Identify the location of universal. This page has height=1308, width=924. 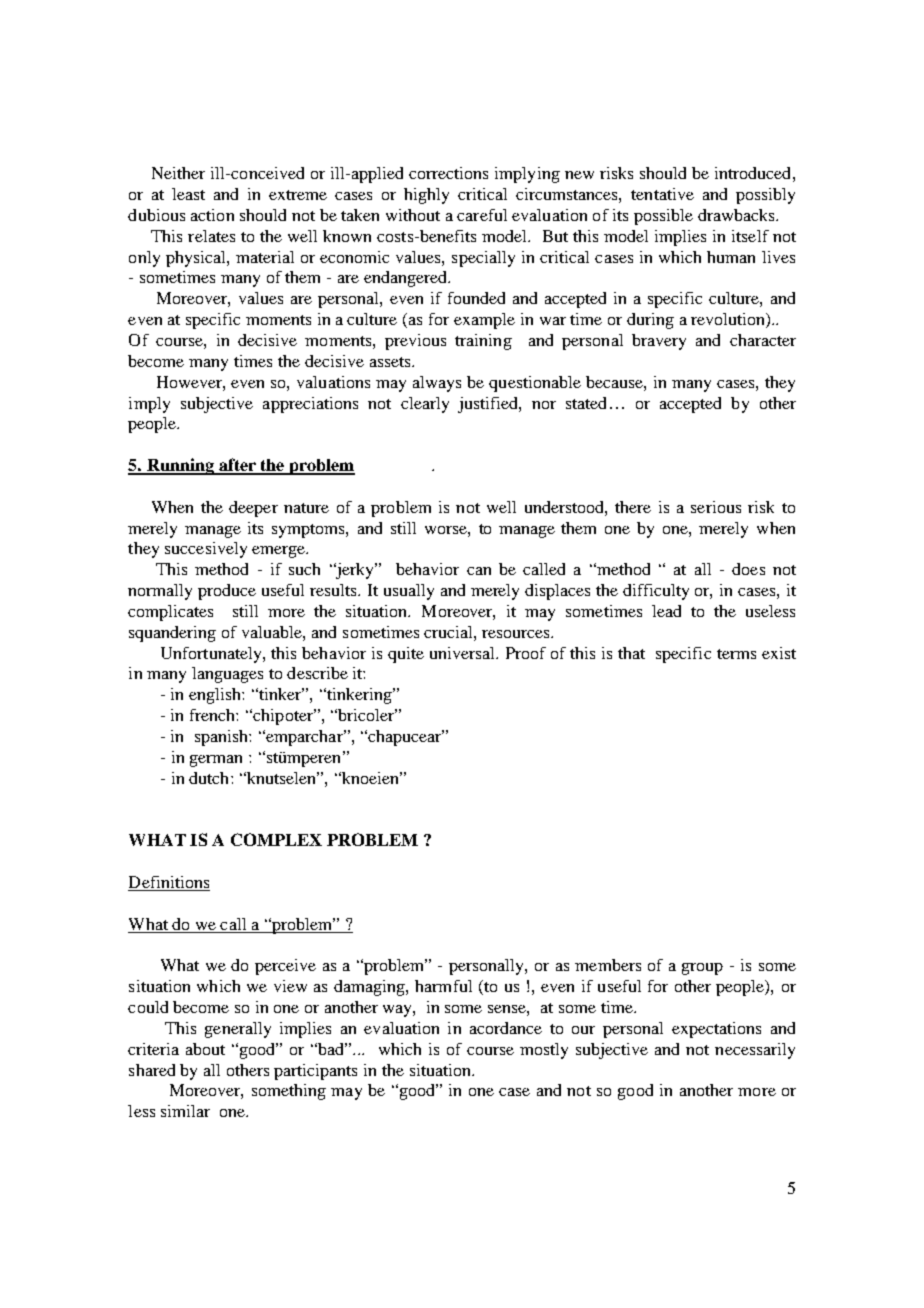
(463, 653).
